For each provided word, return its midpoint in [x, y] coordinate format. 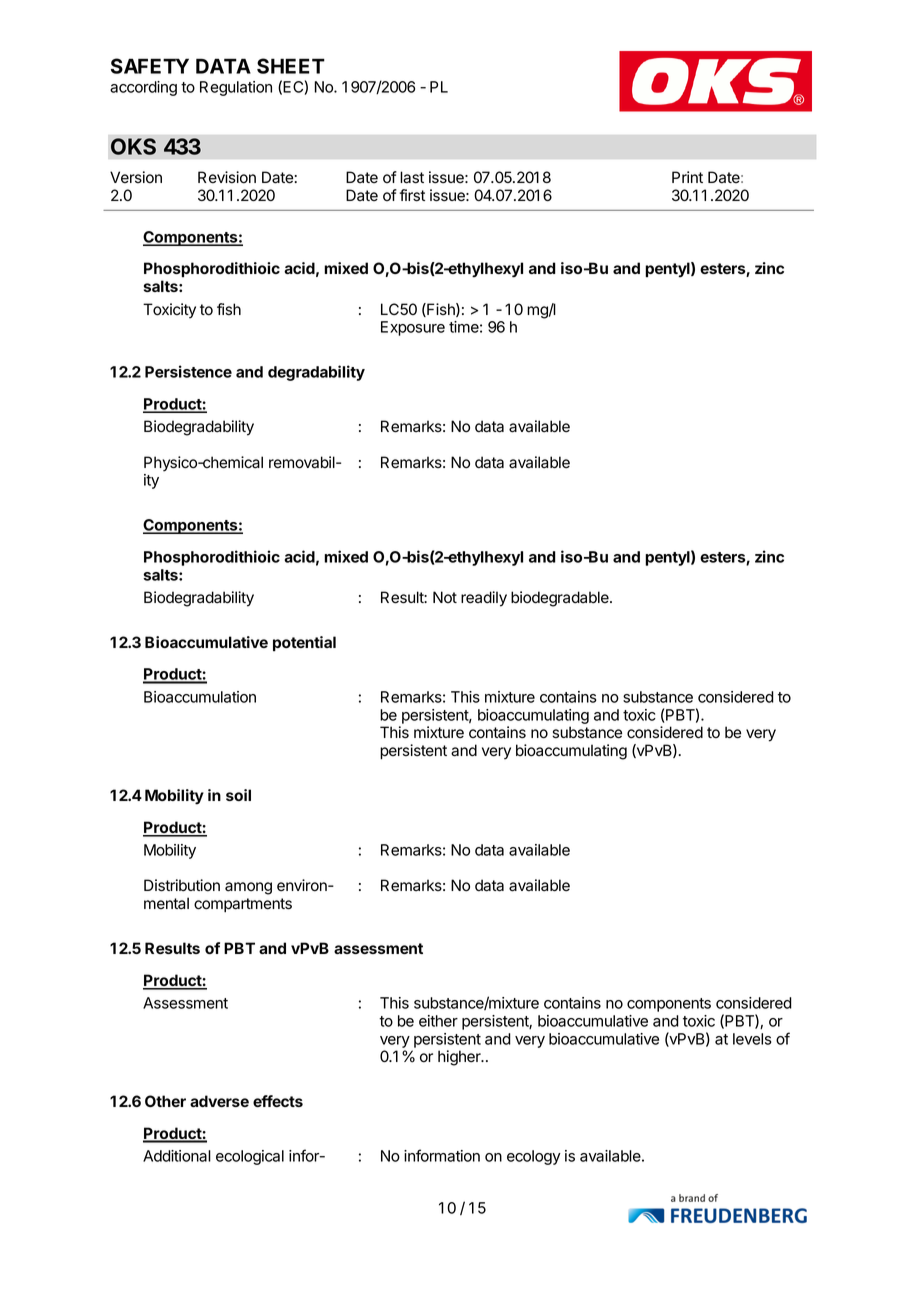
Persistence [188, 371]
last [412, 177]
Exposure [413, 328]
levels [752, 1039]
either [438, 1021]
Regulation [236, 88]
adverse [219, 1101]
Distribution [182, 885]
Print [687, 177]
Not [445, 597]
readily [484, 599]
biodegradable [561, 599]
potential [304, 644]
